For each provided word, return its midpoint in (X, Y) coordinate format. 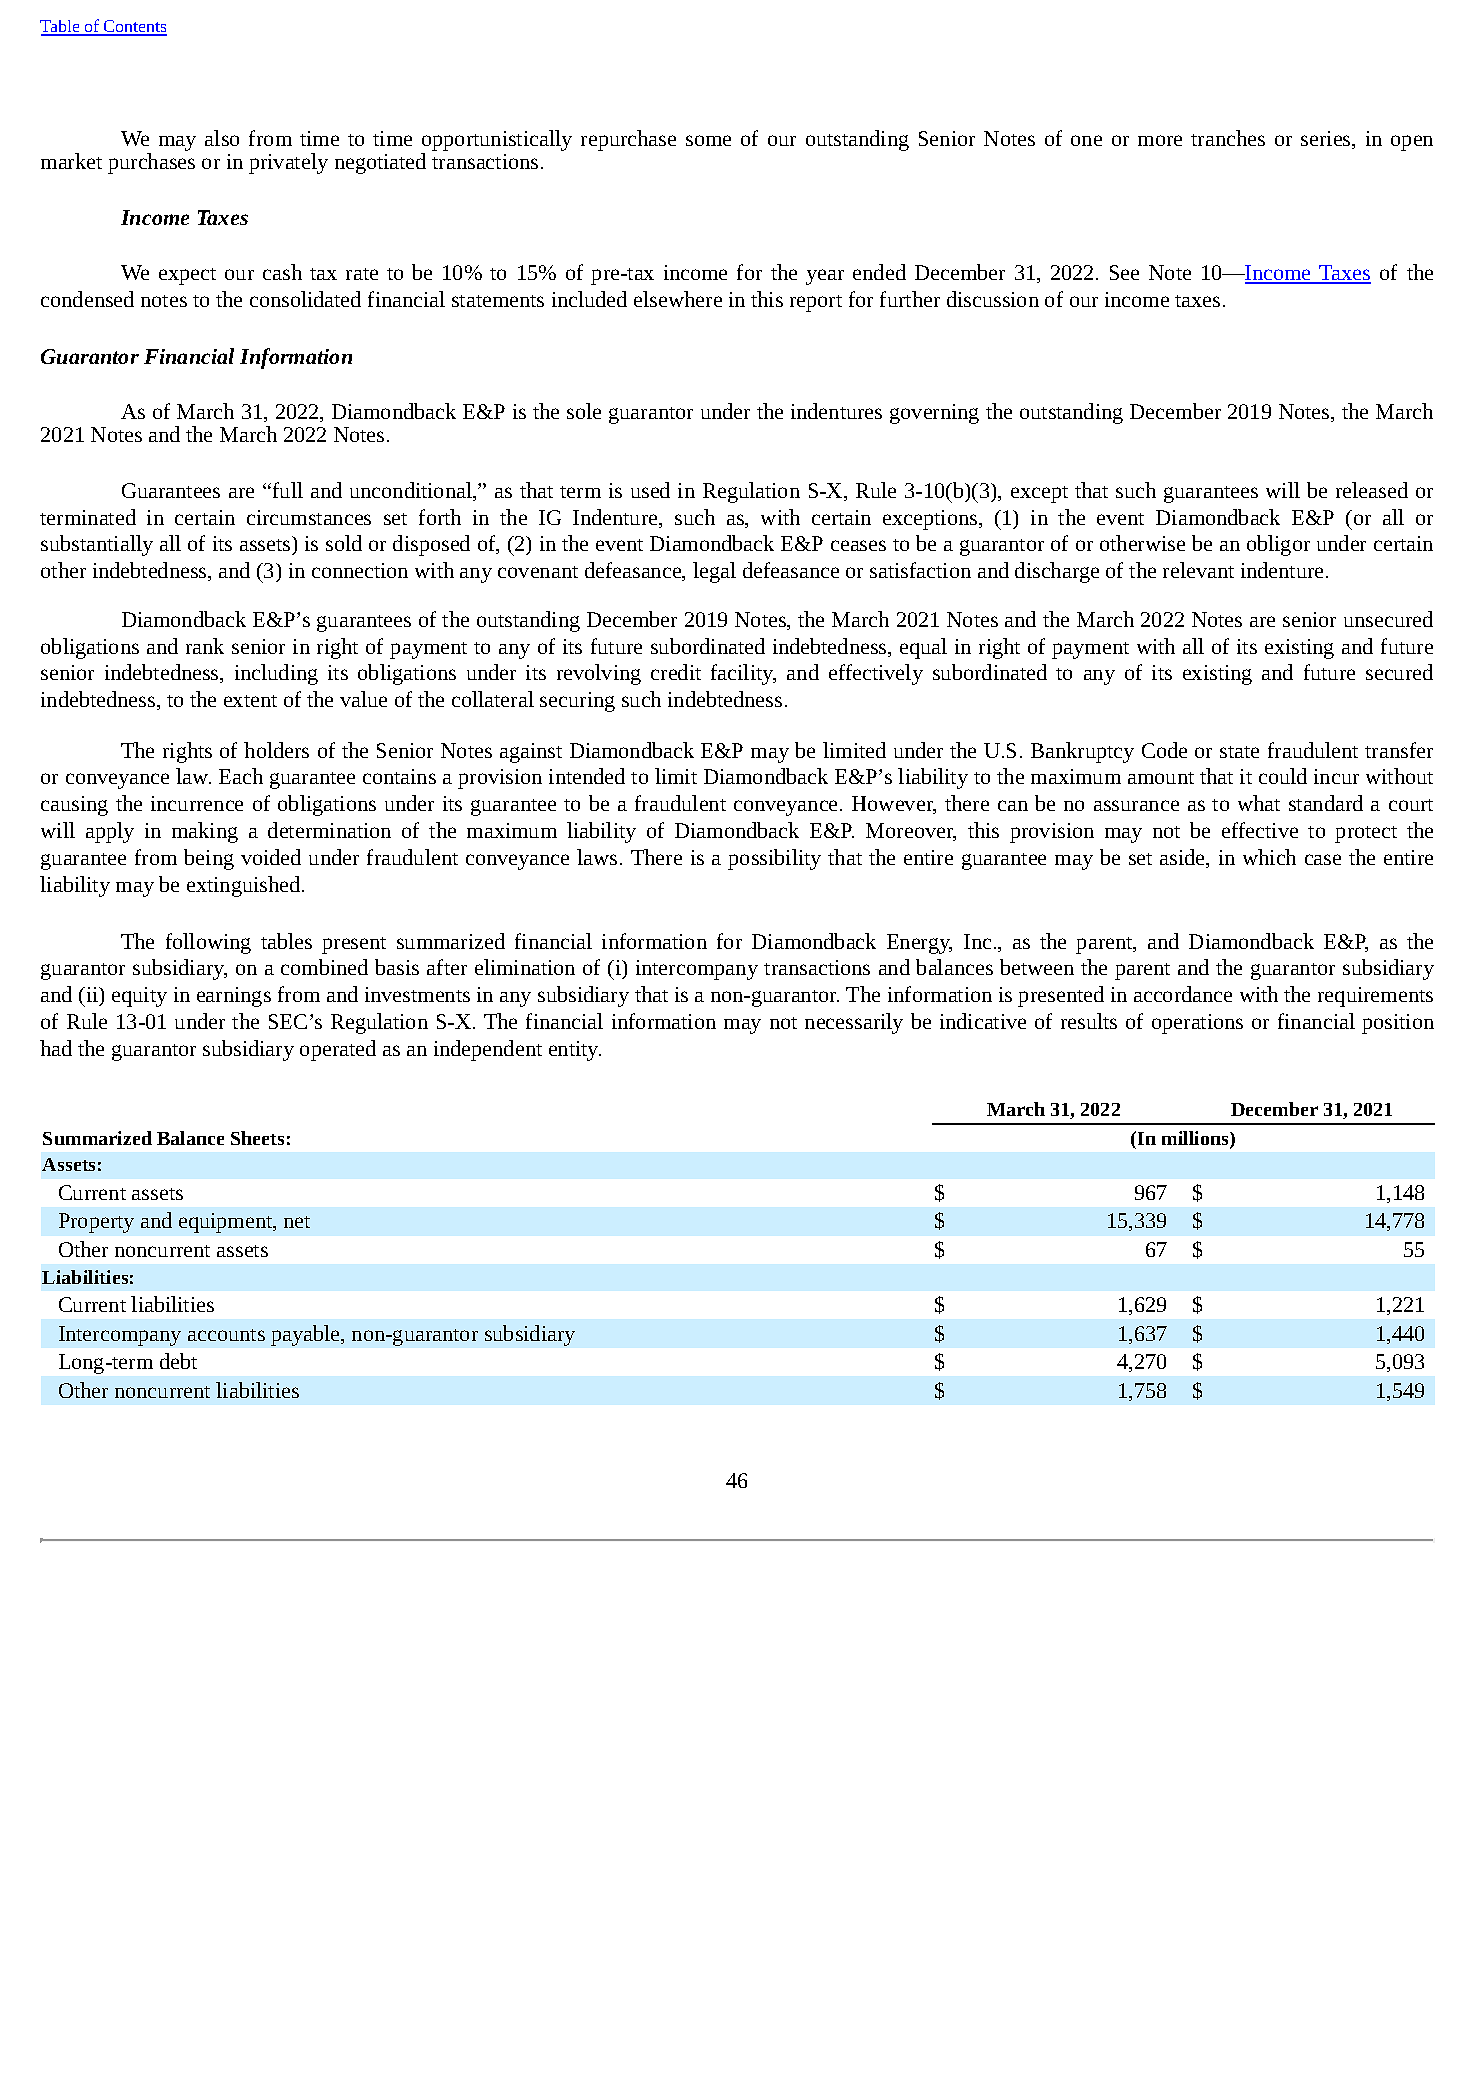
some (708, 140)
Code (1164, 750)
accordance (1183, 994)
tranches (1228, 138)
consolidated (305, 299)
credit (676, 672)
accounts (226, 1335)
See (1124, 272)
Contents (134, 27)
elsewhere (678, 299)
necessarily (854, 1023)
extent (250, 701)
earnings (234, 997)
